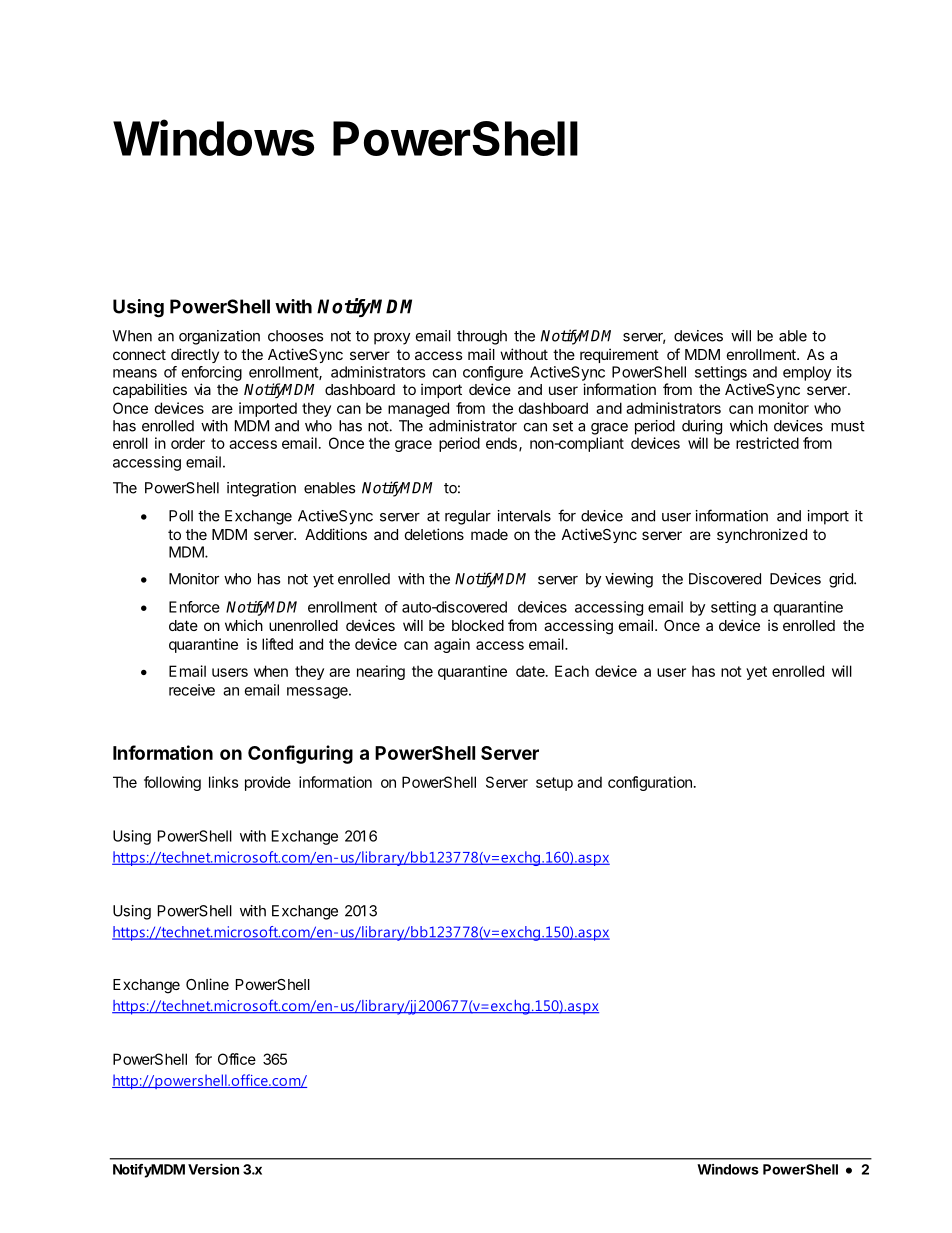  I want to click on receive, so click(192, 690).
